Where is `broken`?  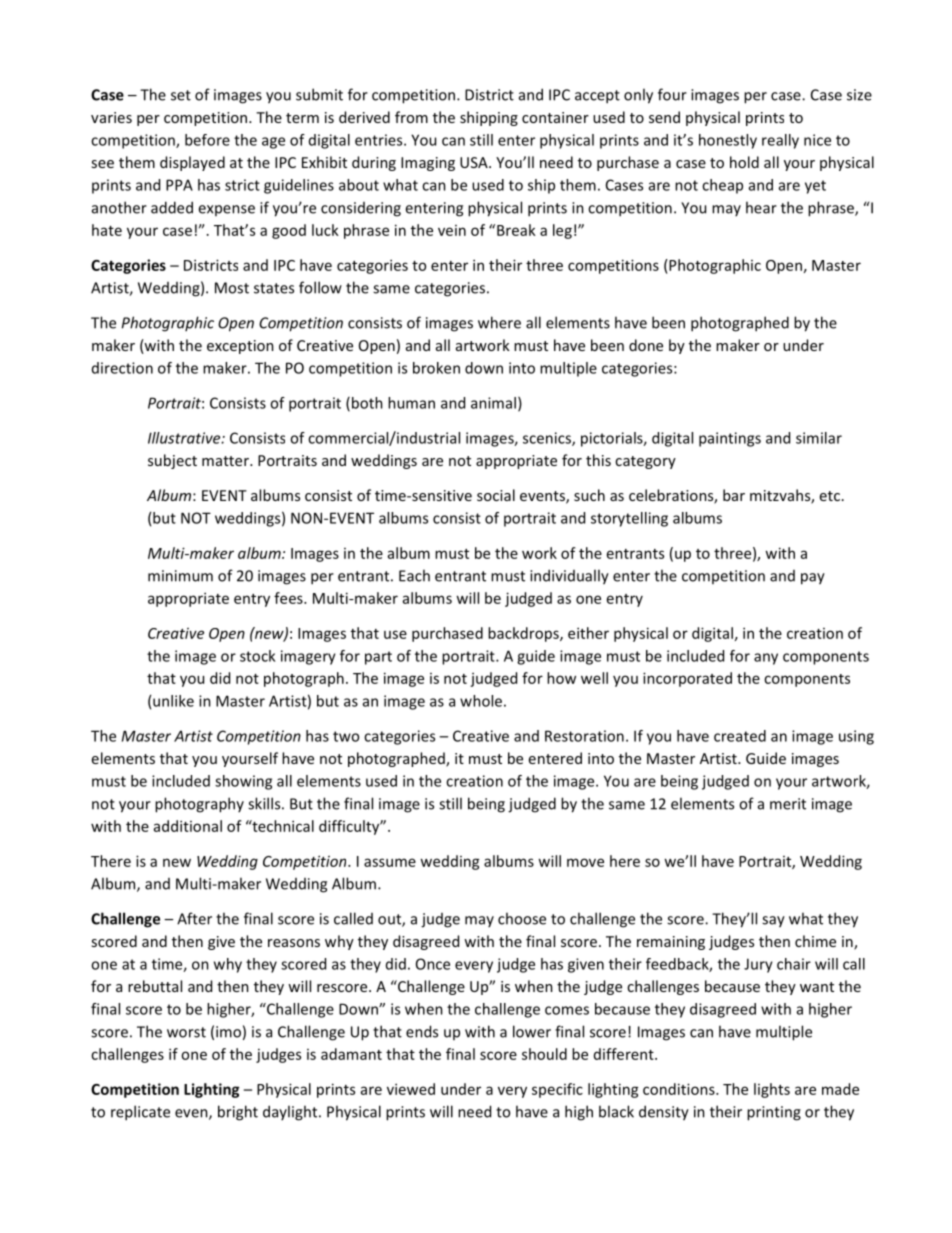
broken is located at coordinates (436, 368).
